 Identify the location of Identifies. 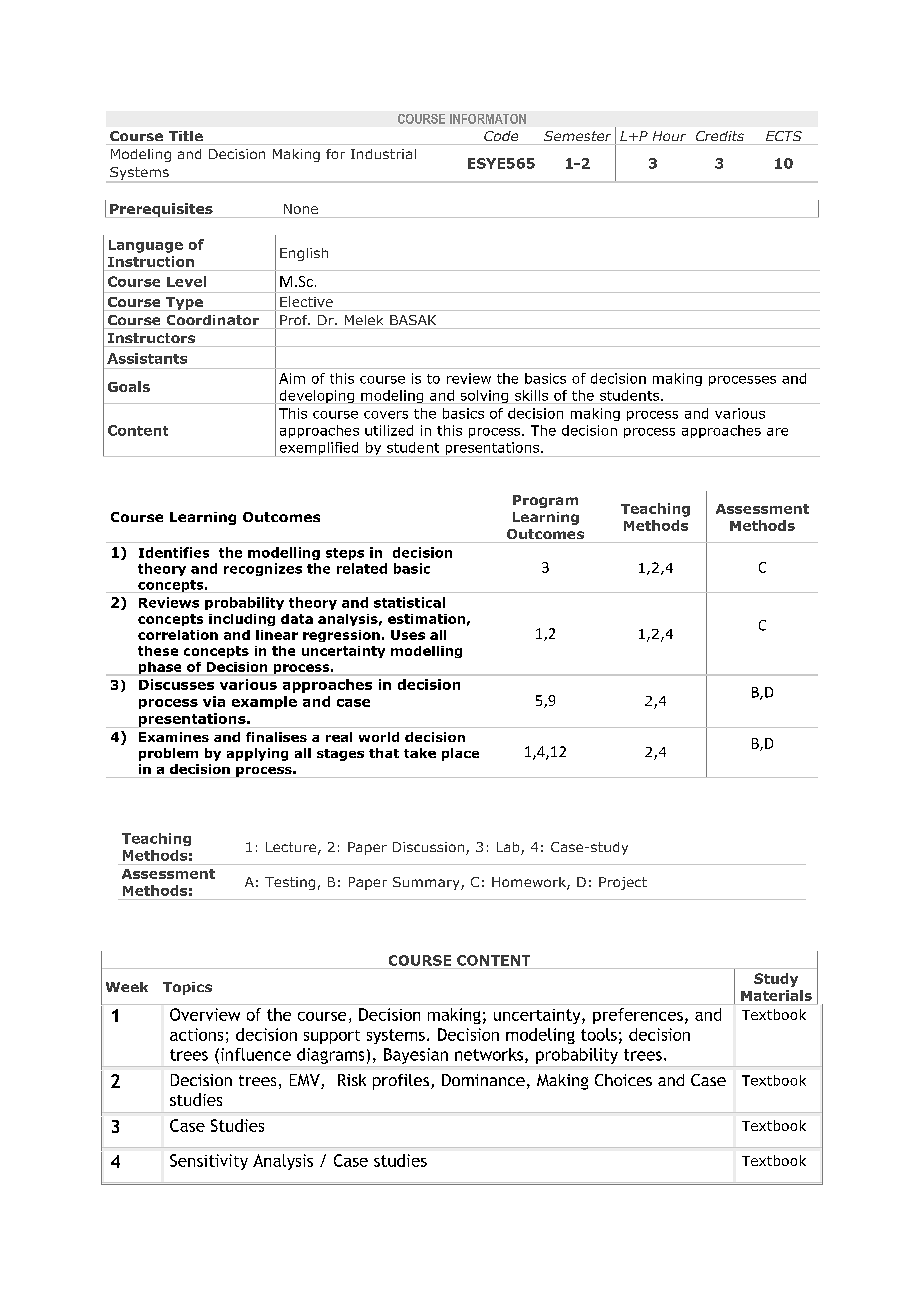
(174, 552).
